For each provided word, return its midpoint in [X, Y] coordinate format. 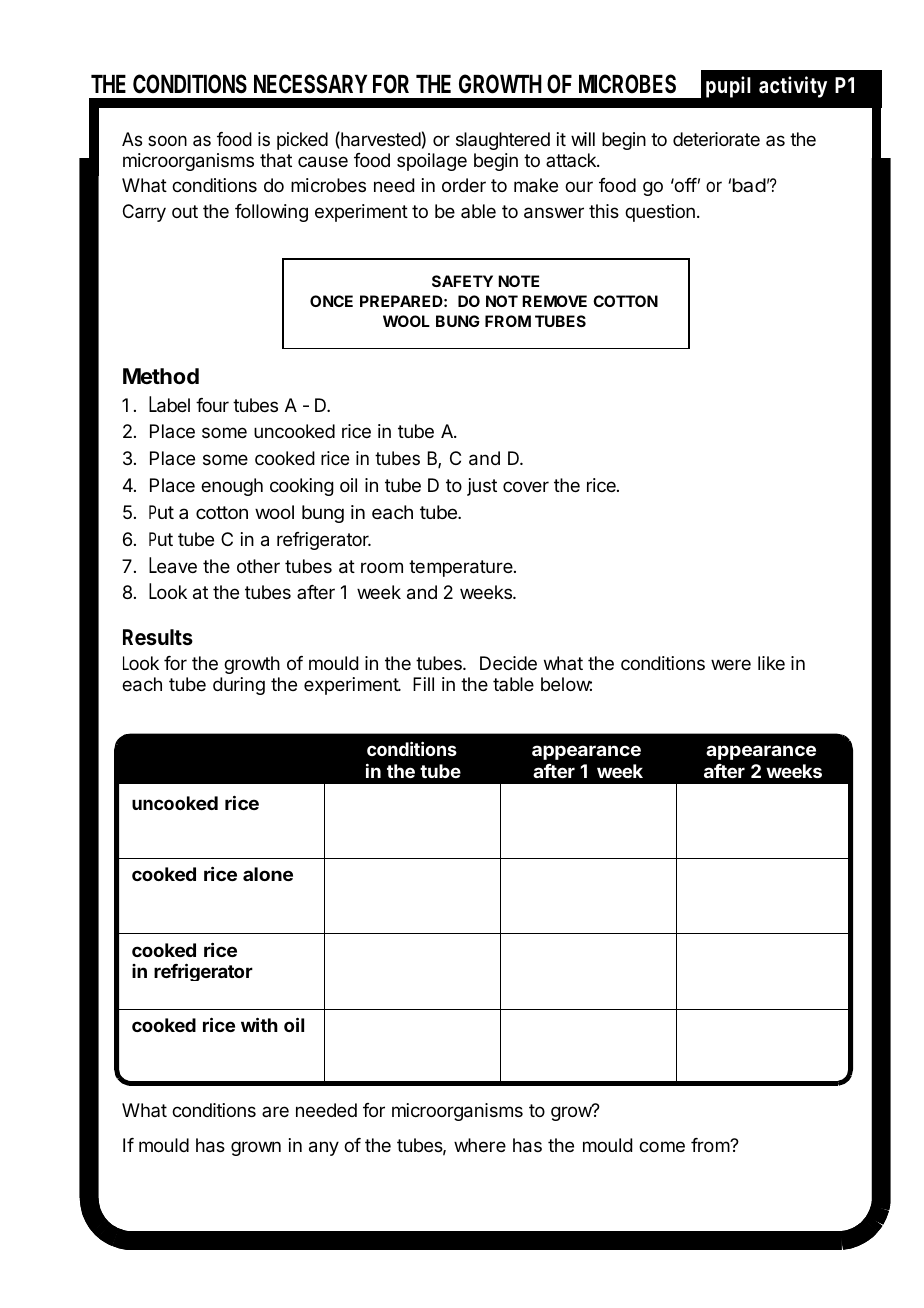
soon [167, 140]
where [480, 1145]
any [324, 1148]
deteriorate [716, 139]
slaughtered [503, 141]
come [662, 1146]
